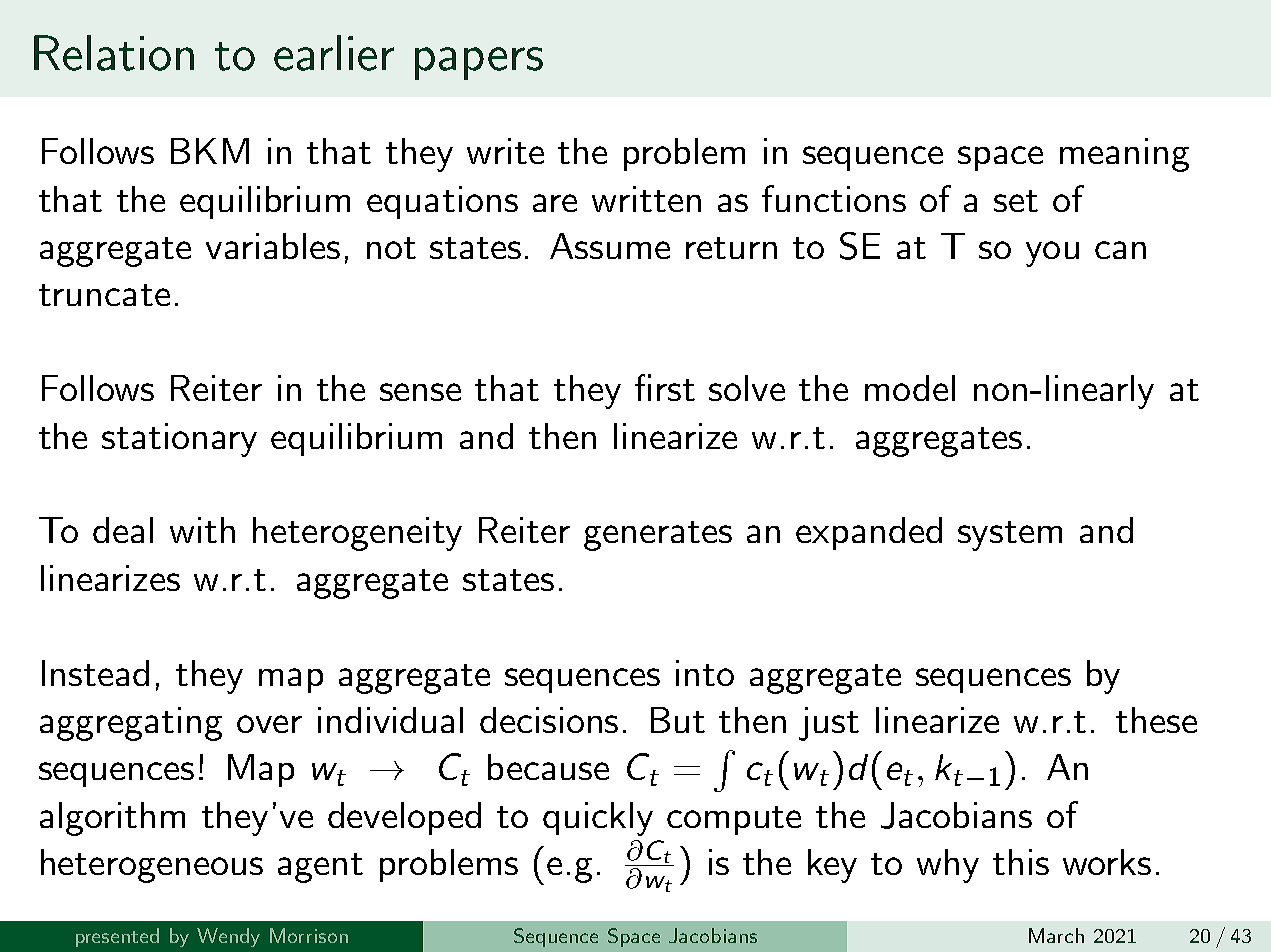  I want to click on papers, so click(479, 63).
